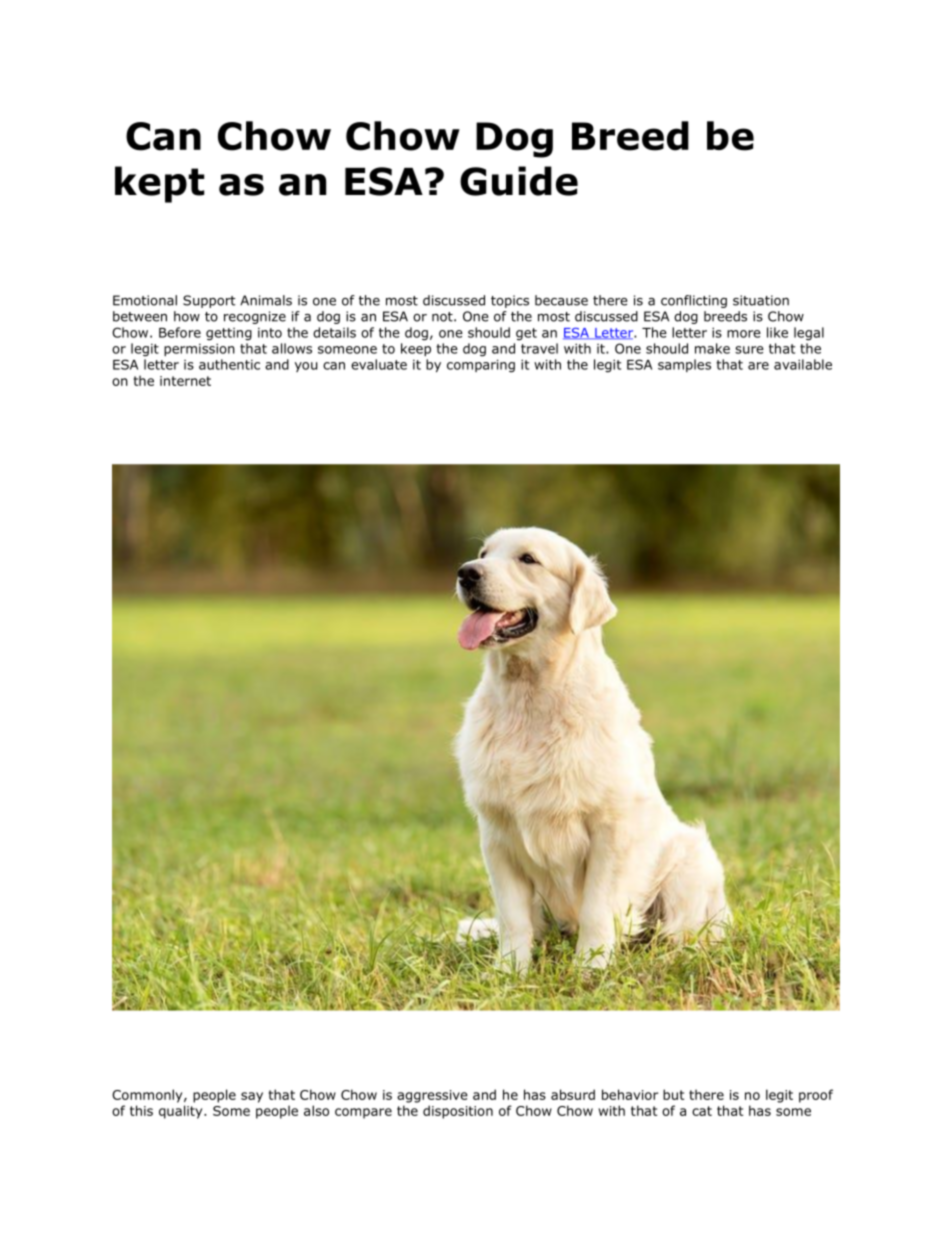 This screenshot has width=952, height=1233. I want to click on situation, so click(761, 300).
